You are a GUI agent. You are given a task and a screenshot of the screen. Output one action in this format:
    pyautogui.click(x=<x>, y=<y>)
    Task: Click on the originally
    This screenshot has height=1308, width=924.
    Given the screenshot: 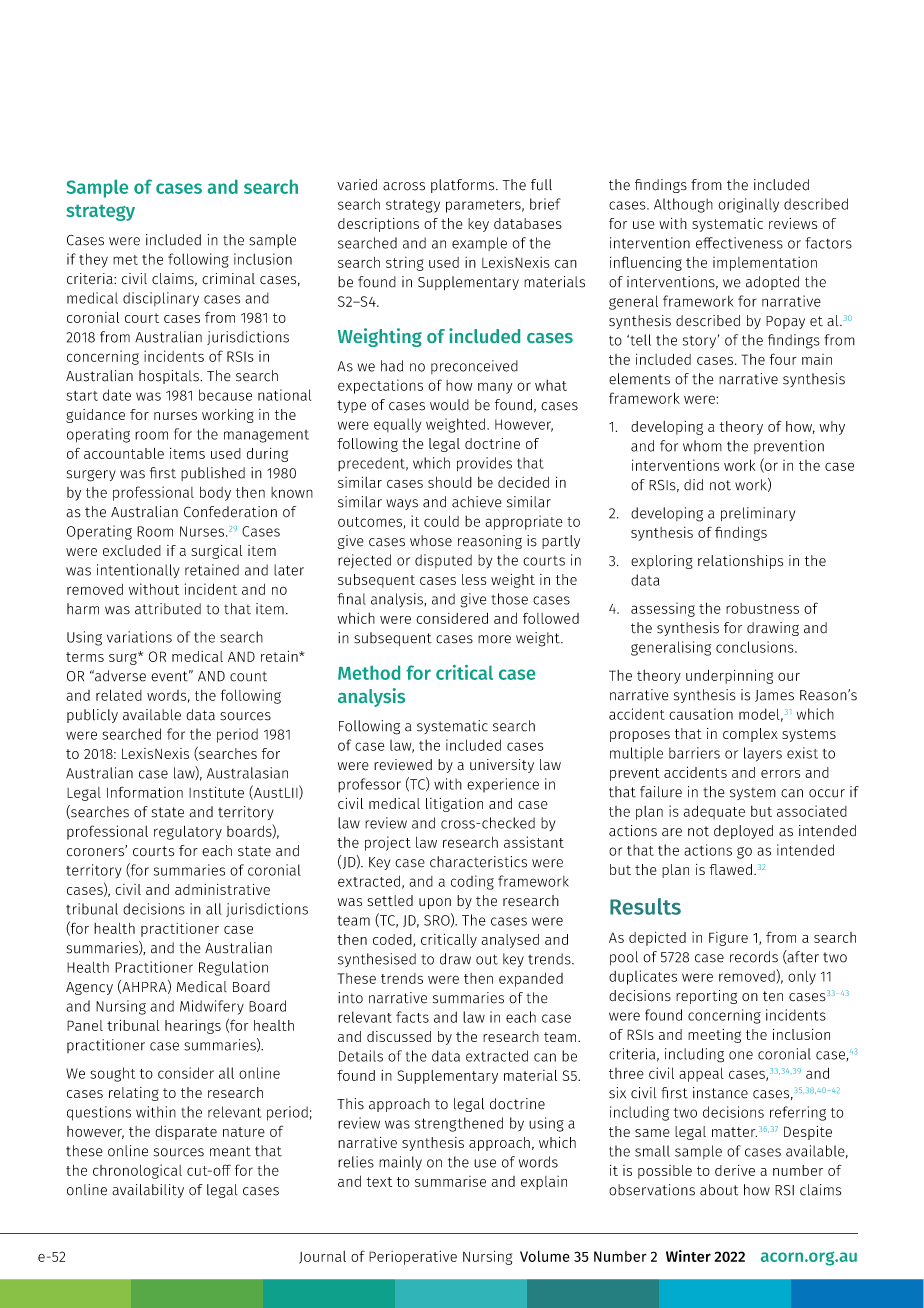 What is the action you would take?
    pyautogui.click(x=748, y=205)
